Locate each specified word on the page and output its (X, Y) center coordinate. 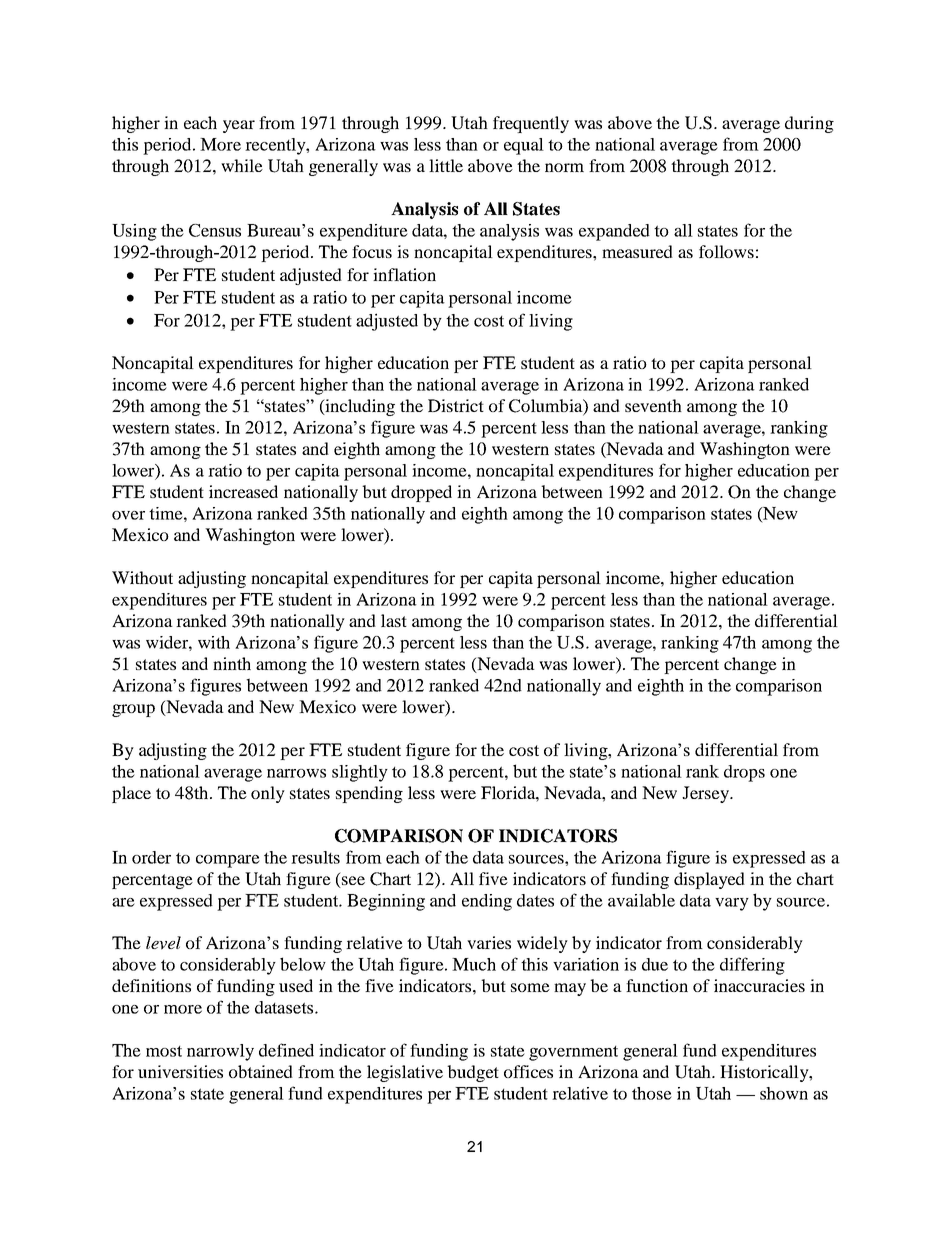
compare (228, 861)
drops (744, 773)
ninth (232, 663)
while (242, 165)
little (446, 165)
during (809, 124)
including (359, 407)
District (456, 405)
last (394, 620)
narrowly (220, 1052)
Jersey (706, 794)
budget (473, 1073)
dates (535, 900)
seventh (653, 405)
